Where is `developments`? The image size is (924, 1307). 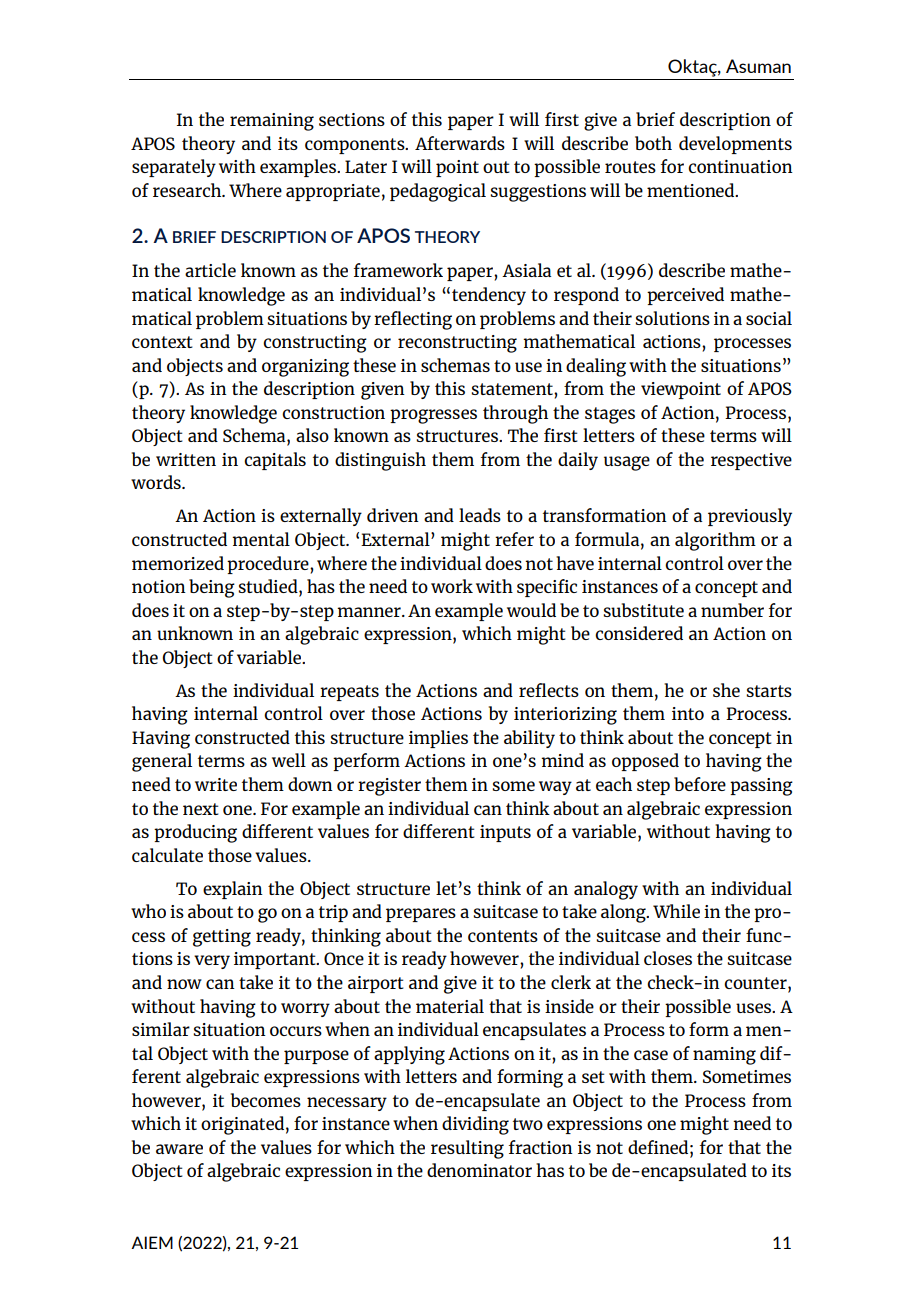
developments is located at coordinates (735, 145).
